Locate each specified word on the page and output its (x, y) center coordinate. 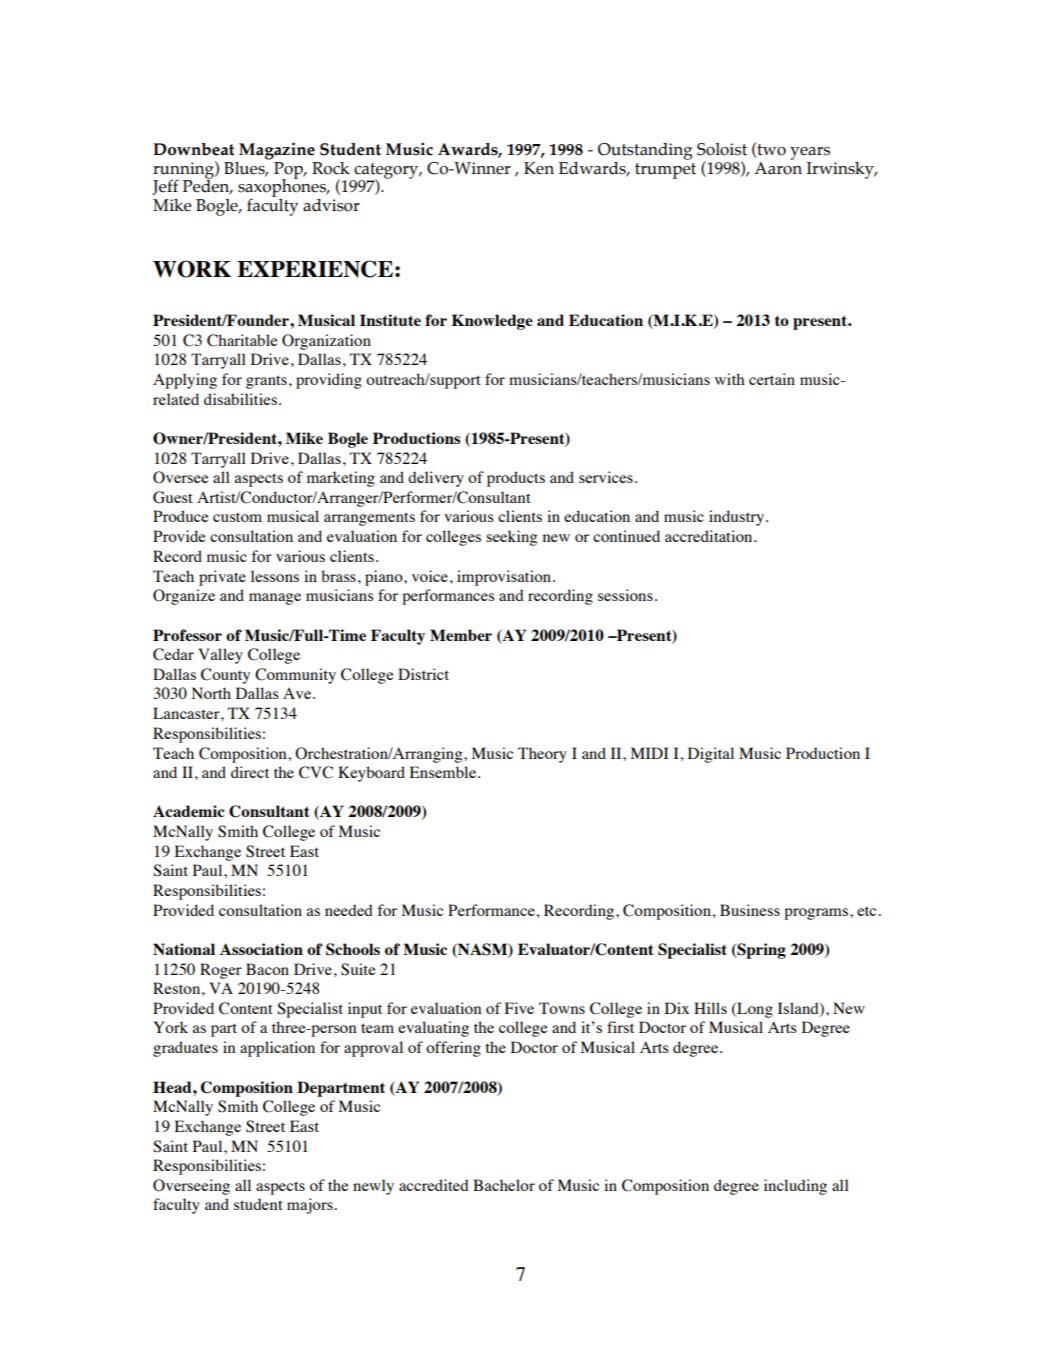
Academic (189, 811)
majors (310, 1206)
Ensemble (444, 772)
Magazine (277, 151)
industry (736, 518)
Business (750, 910)
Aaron (778, 167)
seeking (511, 538)
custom (237, 517)
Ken (539, 168)
